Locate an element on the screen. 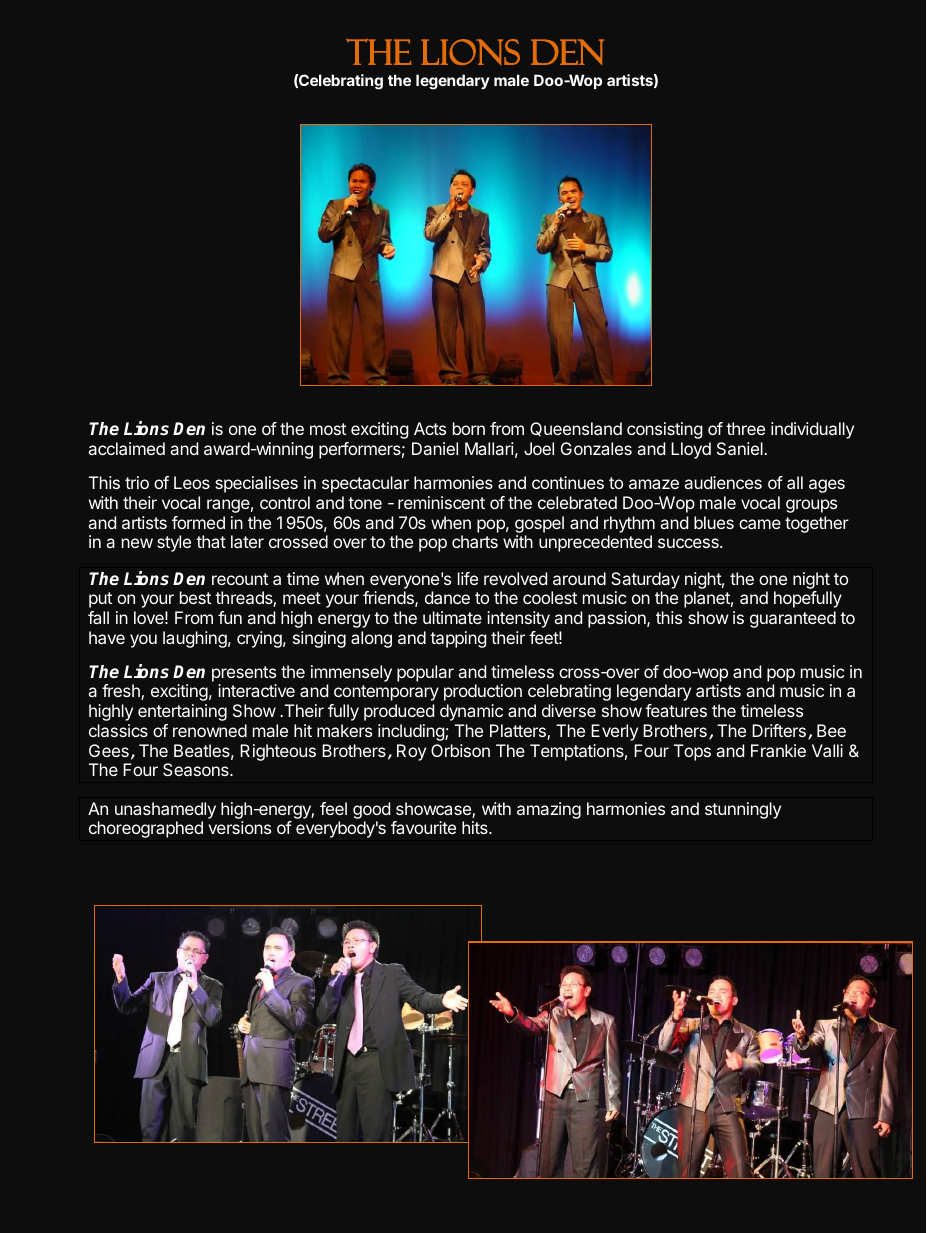 The height and width of the screenshot is (1233, 952). production is located at coordinates (483, 692).
